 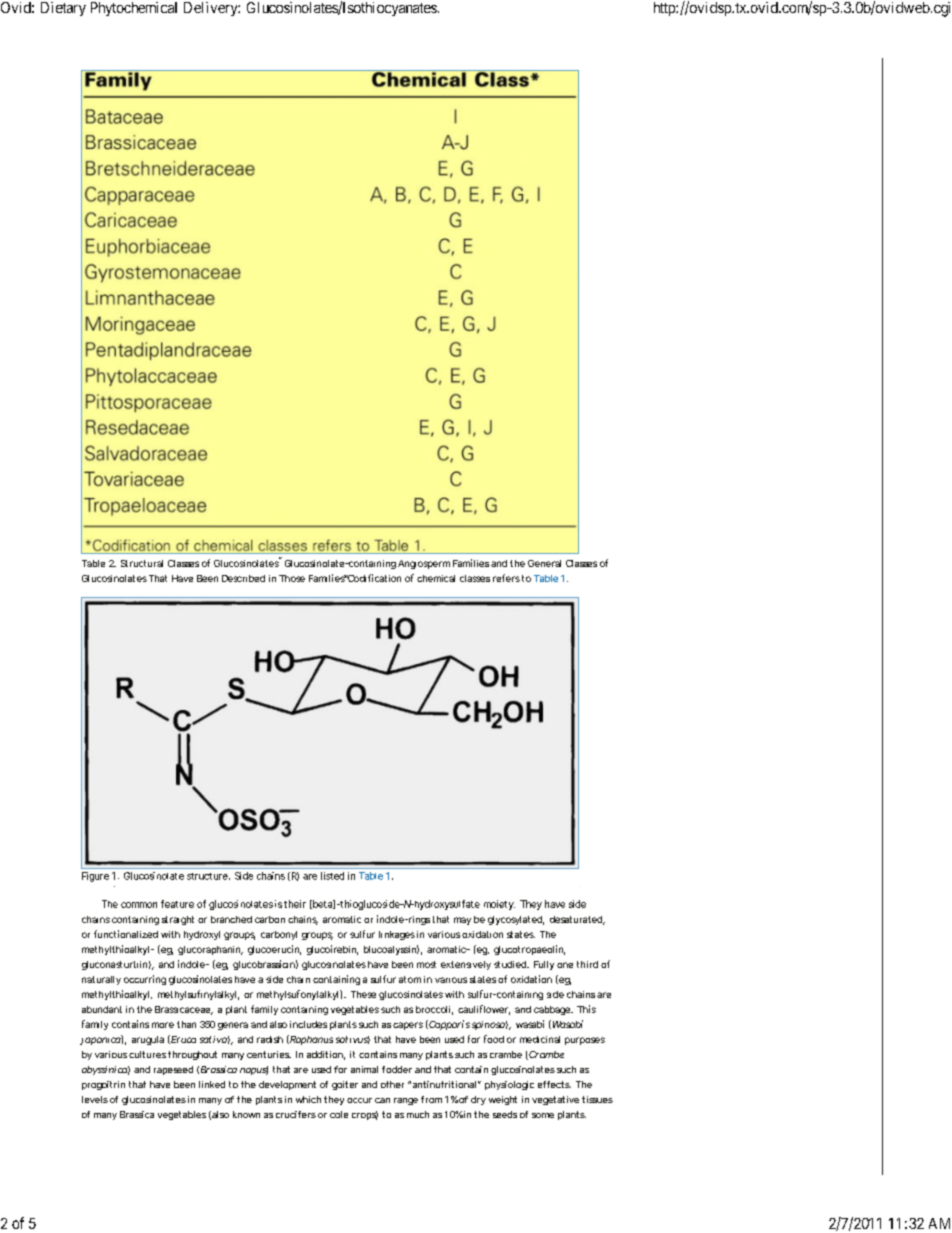 I want to click on Figure, so click(x=95, y=877).
